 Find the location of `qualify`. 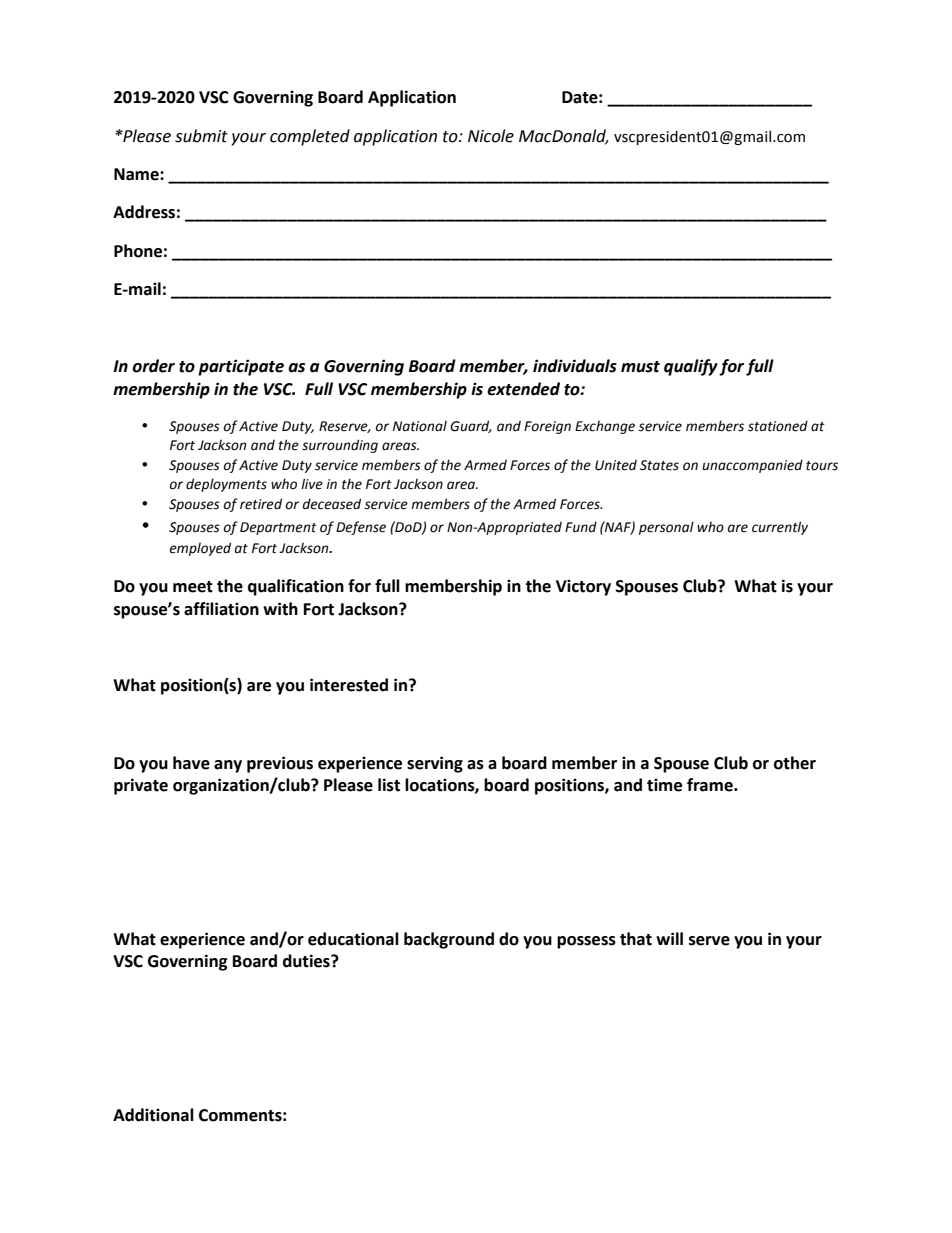

qualify is located at coordinates (691, 367).
